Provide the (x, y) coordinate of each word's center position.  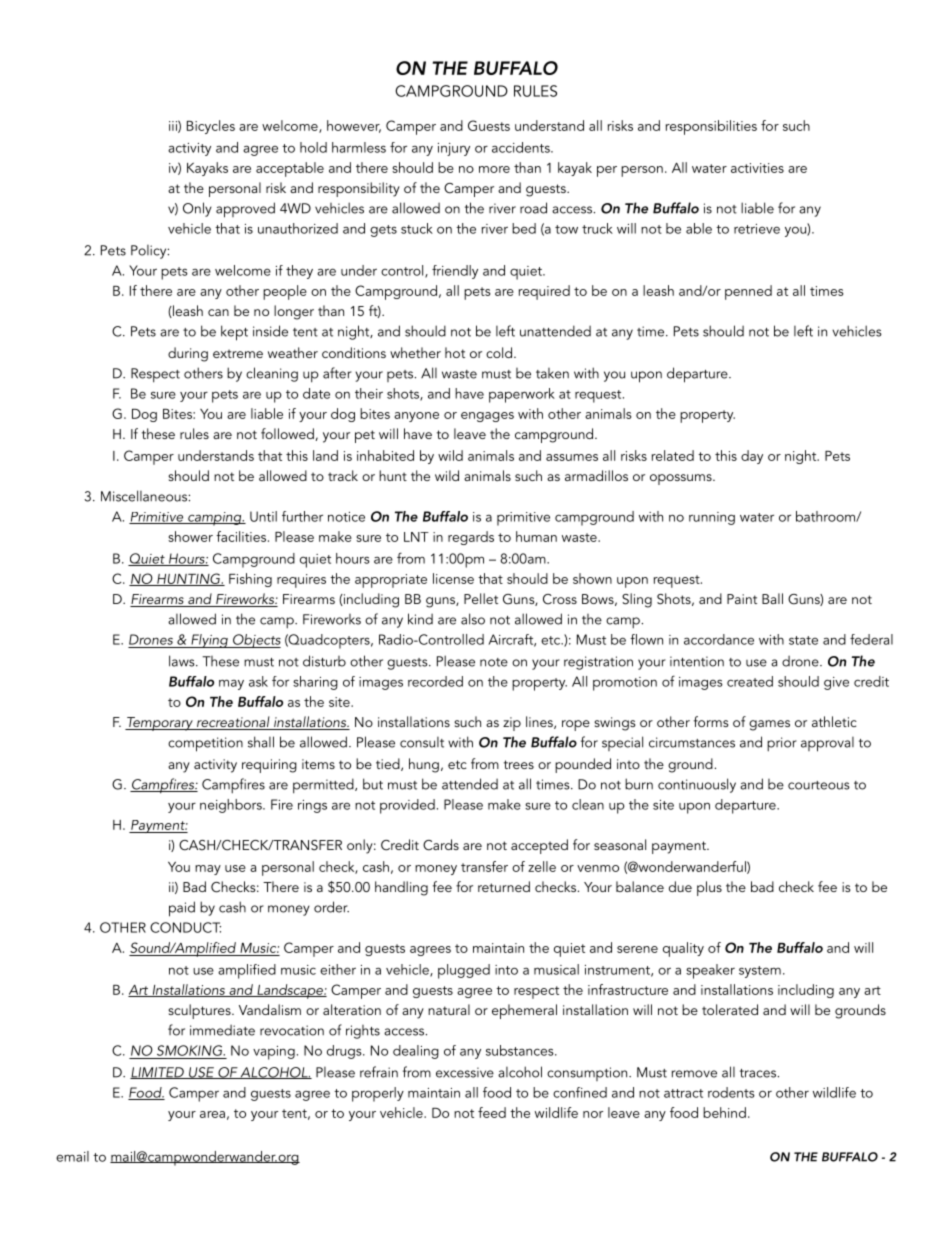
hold (313, 147)
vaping (274, 1053)
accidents (522, 147)
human (536, 536)
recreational (233, 723)
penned (748, 292)
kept (234, 333)
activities (757, 168)
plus (709, 888)
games (769, 725)
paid (182, 909)
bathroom (826, 516)
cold (499, 352)
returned (504, 886)
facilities (242, 536)
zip (512, 724)
